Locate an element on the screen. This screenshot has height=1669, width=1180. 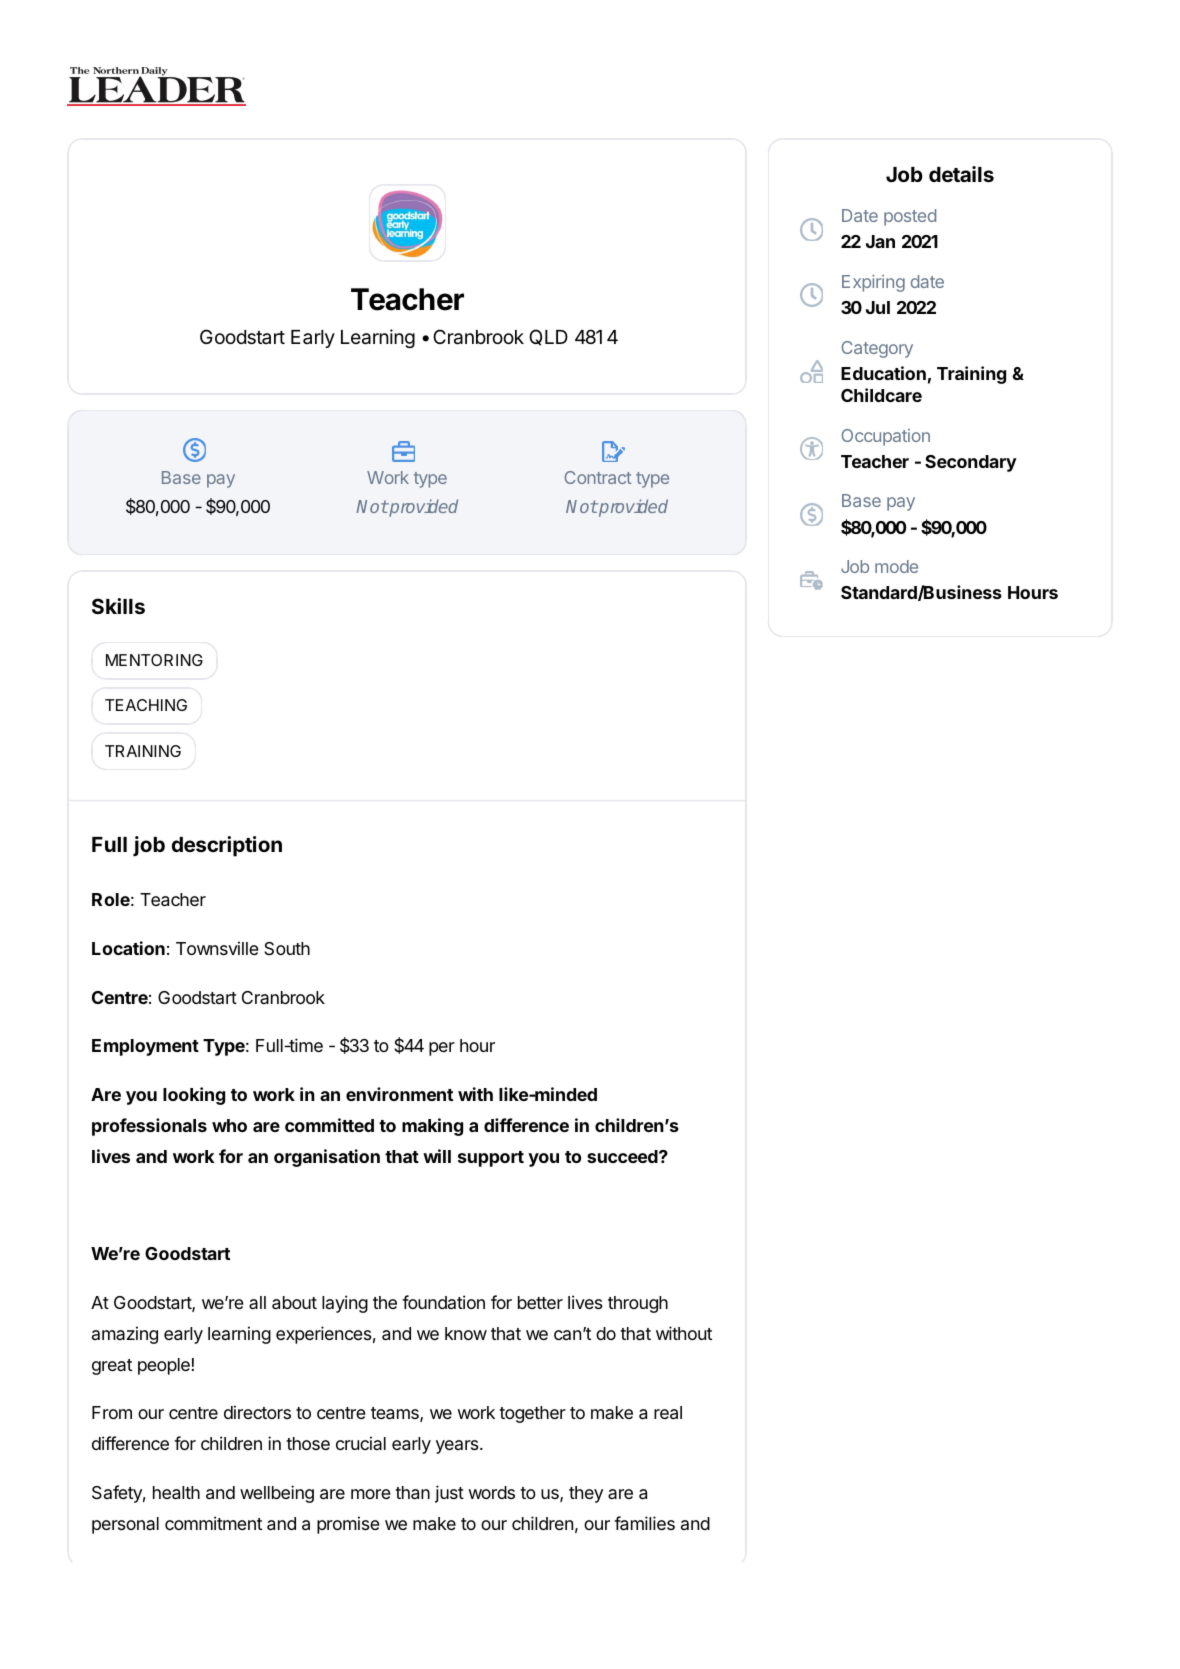
Contract is located at coordinates (597, 477).
